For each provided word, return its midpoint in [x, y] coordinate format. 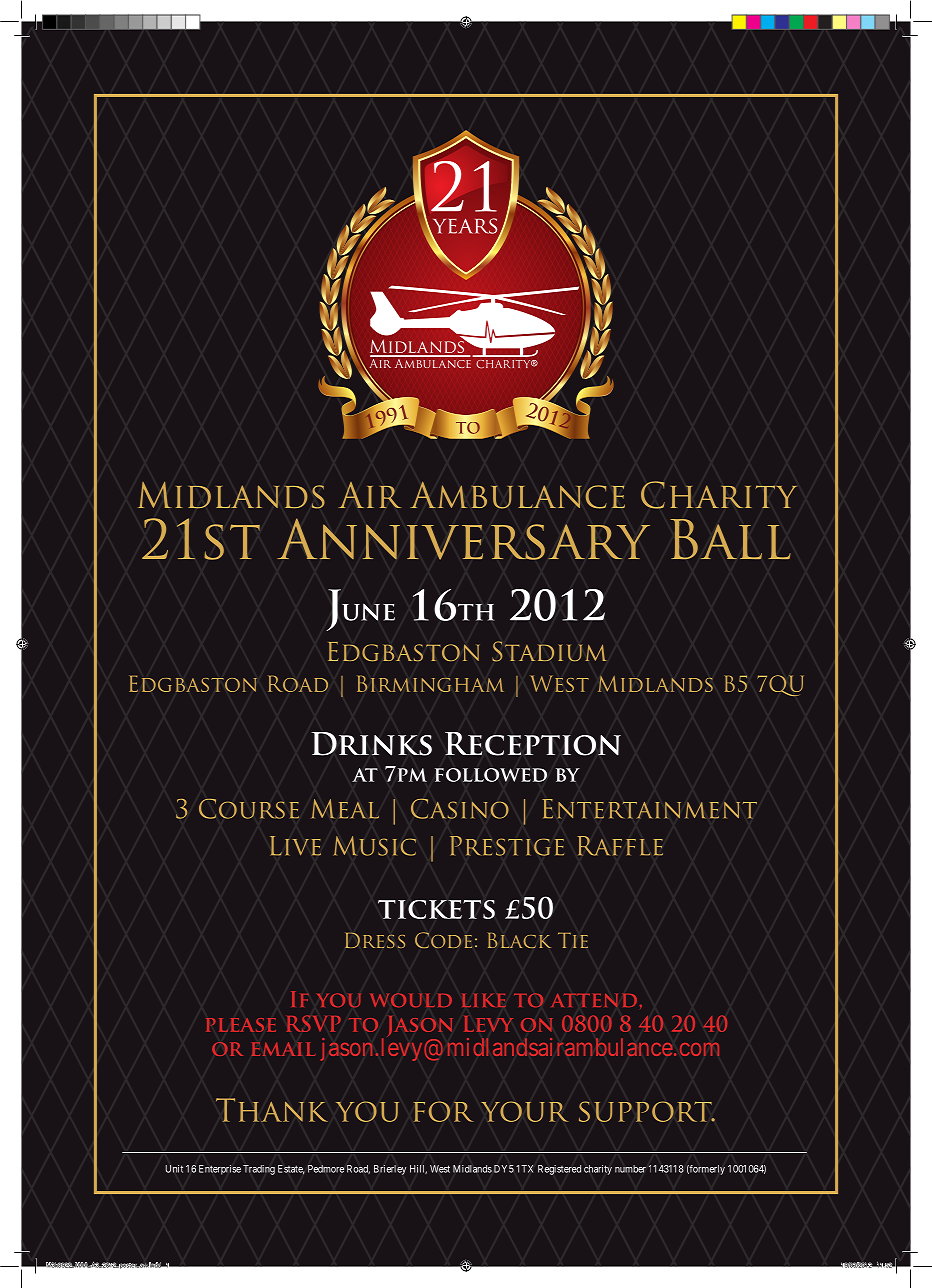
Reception [533, 744]
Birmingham [430, 683]
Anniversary [463, 539]
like [484, 1000]
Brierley [390, 1170]
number [630, 1169]
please [241, 1025]
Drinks [371, 744]
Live [295, 846]
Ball [731, 539]
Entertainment [649, 809]
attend [594, 1000]
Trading [259, 1170]
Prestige [507, 846]
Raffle [620, 846]
